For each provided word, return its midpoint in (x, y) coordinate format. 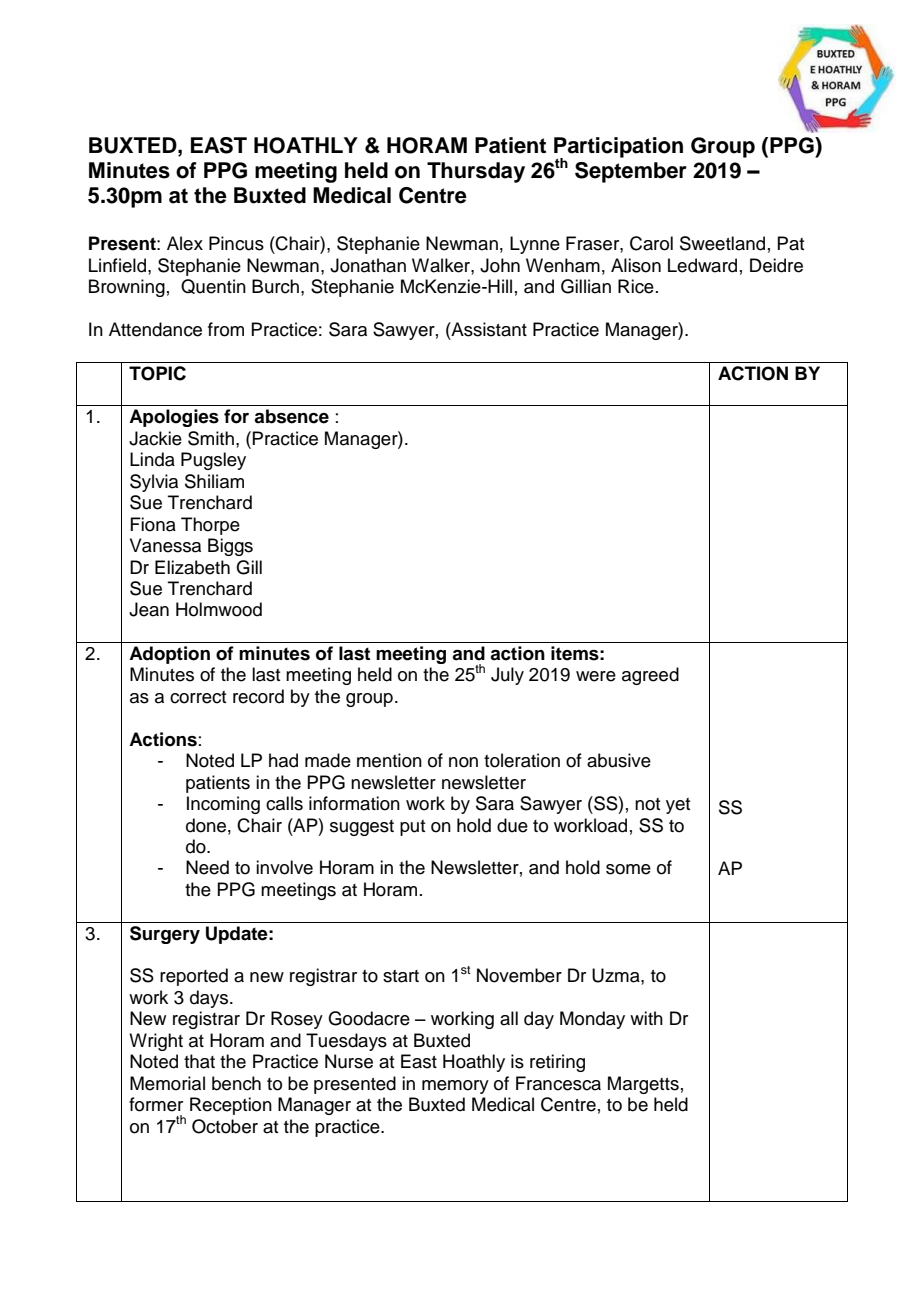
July (507, 676)
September (631, 172)
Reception (231, 1106)
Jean (149, 609)
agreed (650, 676)
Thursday (476, 172)
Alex (185, 243)
